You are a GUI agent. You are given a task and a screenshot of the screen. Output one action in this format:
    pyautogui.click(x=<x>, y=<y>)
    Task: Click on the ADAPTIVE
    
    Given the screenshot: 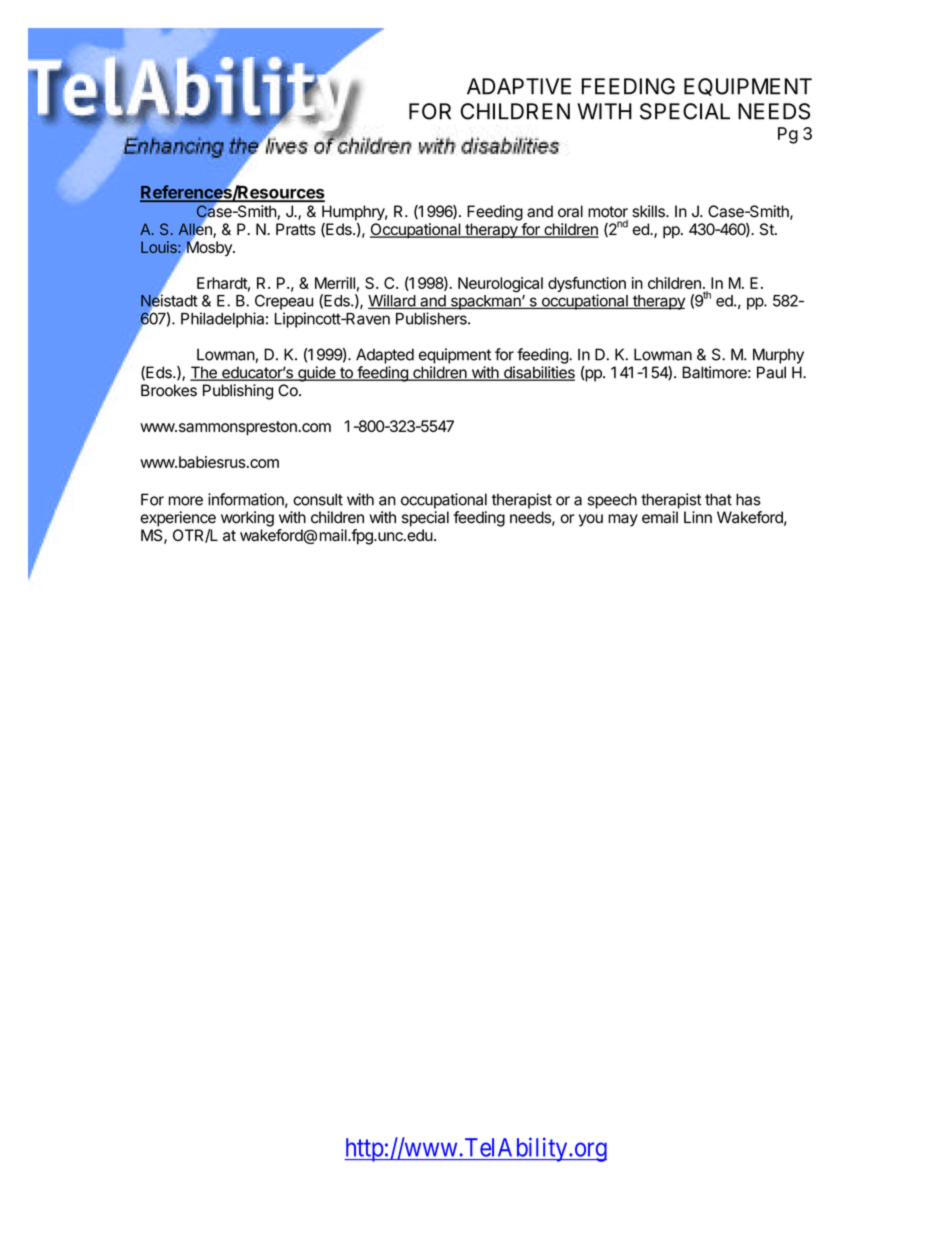 What is the action you would take?
    pyautogui.click(x=519, y=86)
